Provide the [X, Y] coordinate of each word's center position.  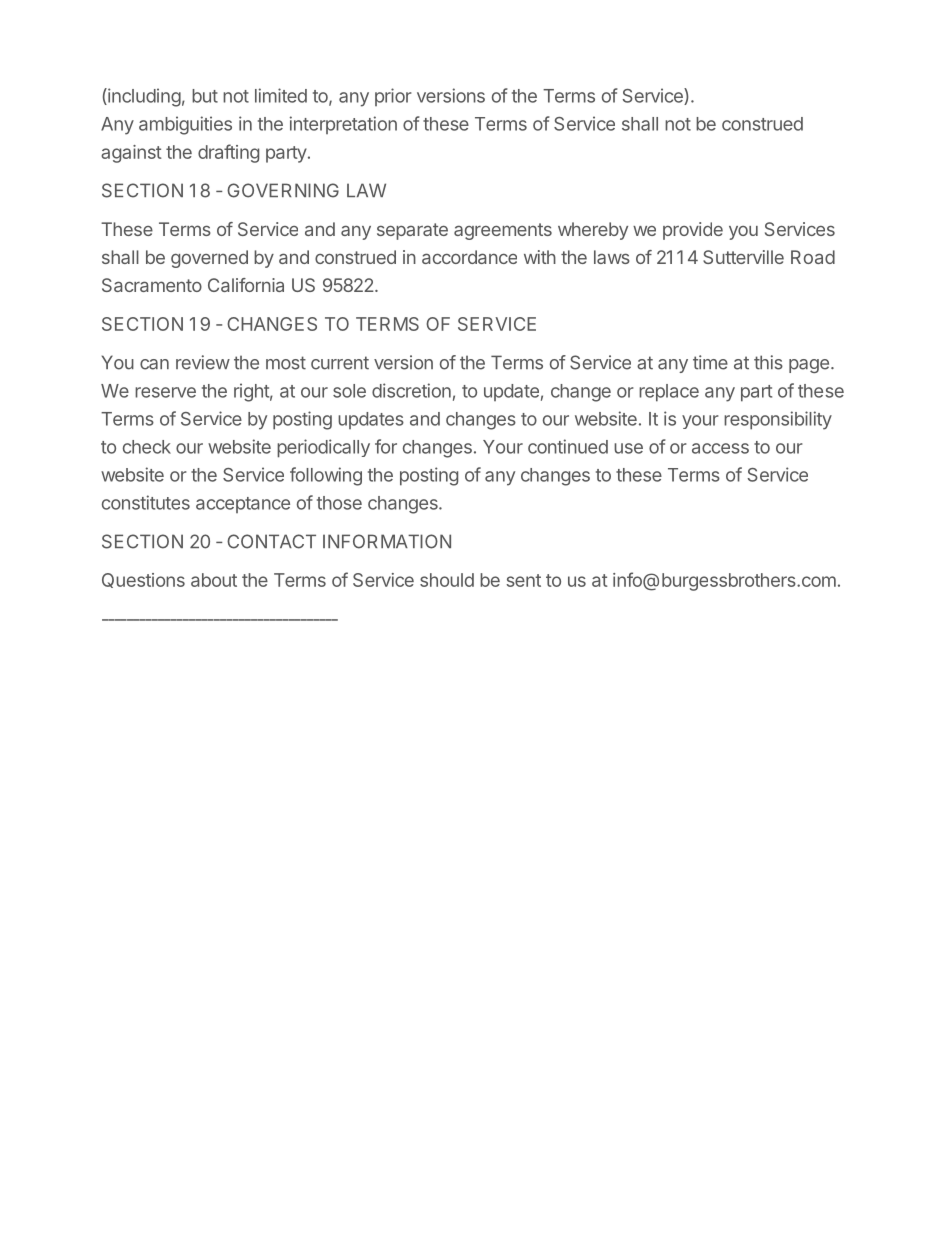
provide [693, 231]
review [203, 362]
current [340, 363]
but [205, 96]
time [710, 362]
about [214, 580]
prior [393, 97]
